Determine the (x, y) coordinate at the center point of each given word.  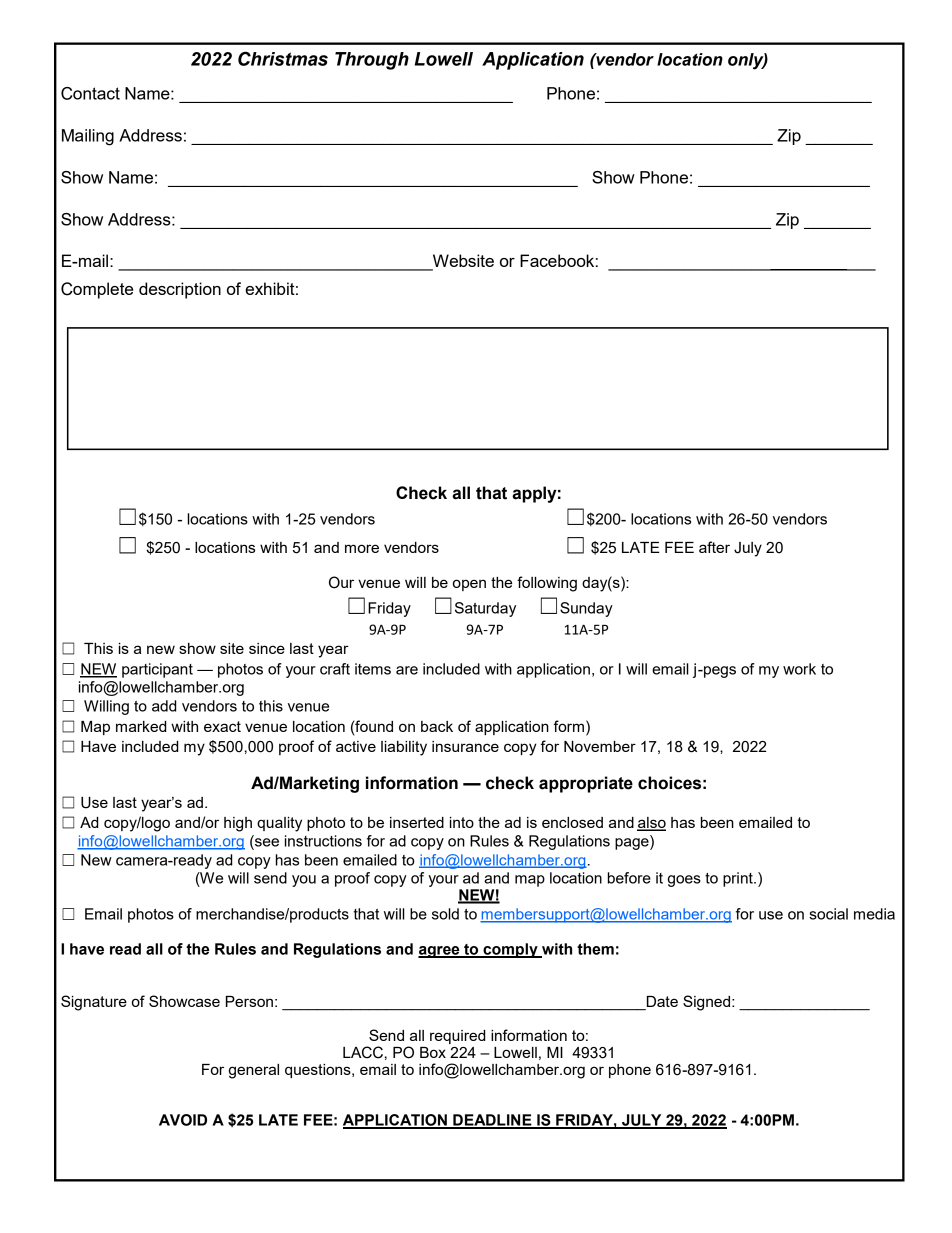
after (714, 547)
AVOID (183, 1120)
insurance (465, 746)
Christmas (283, 58)
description (180, 290)
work (799, 669)
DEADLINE (492, 1121)
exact (222, 726)
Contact (90, 93)
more (362, 548)
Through (372, 61)
